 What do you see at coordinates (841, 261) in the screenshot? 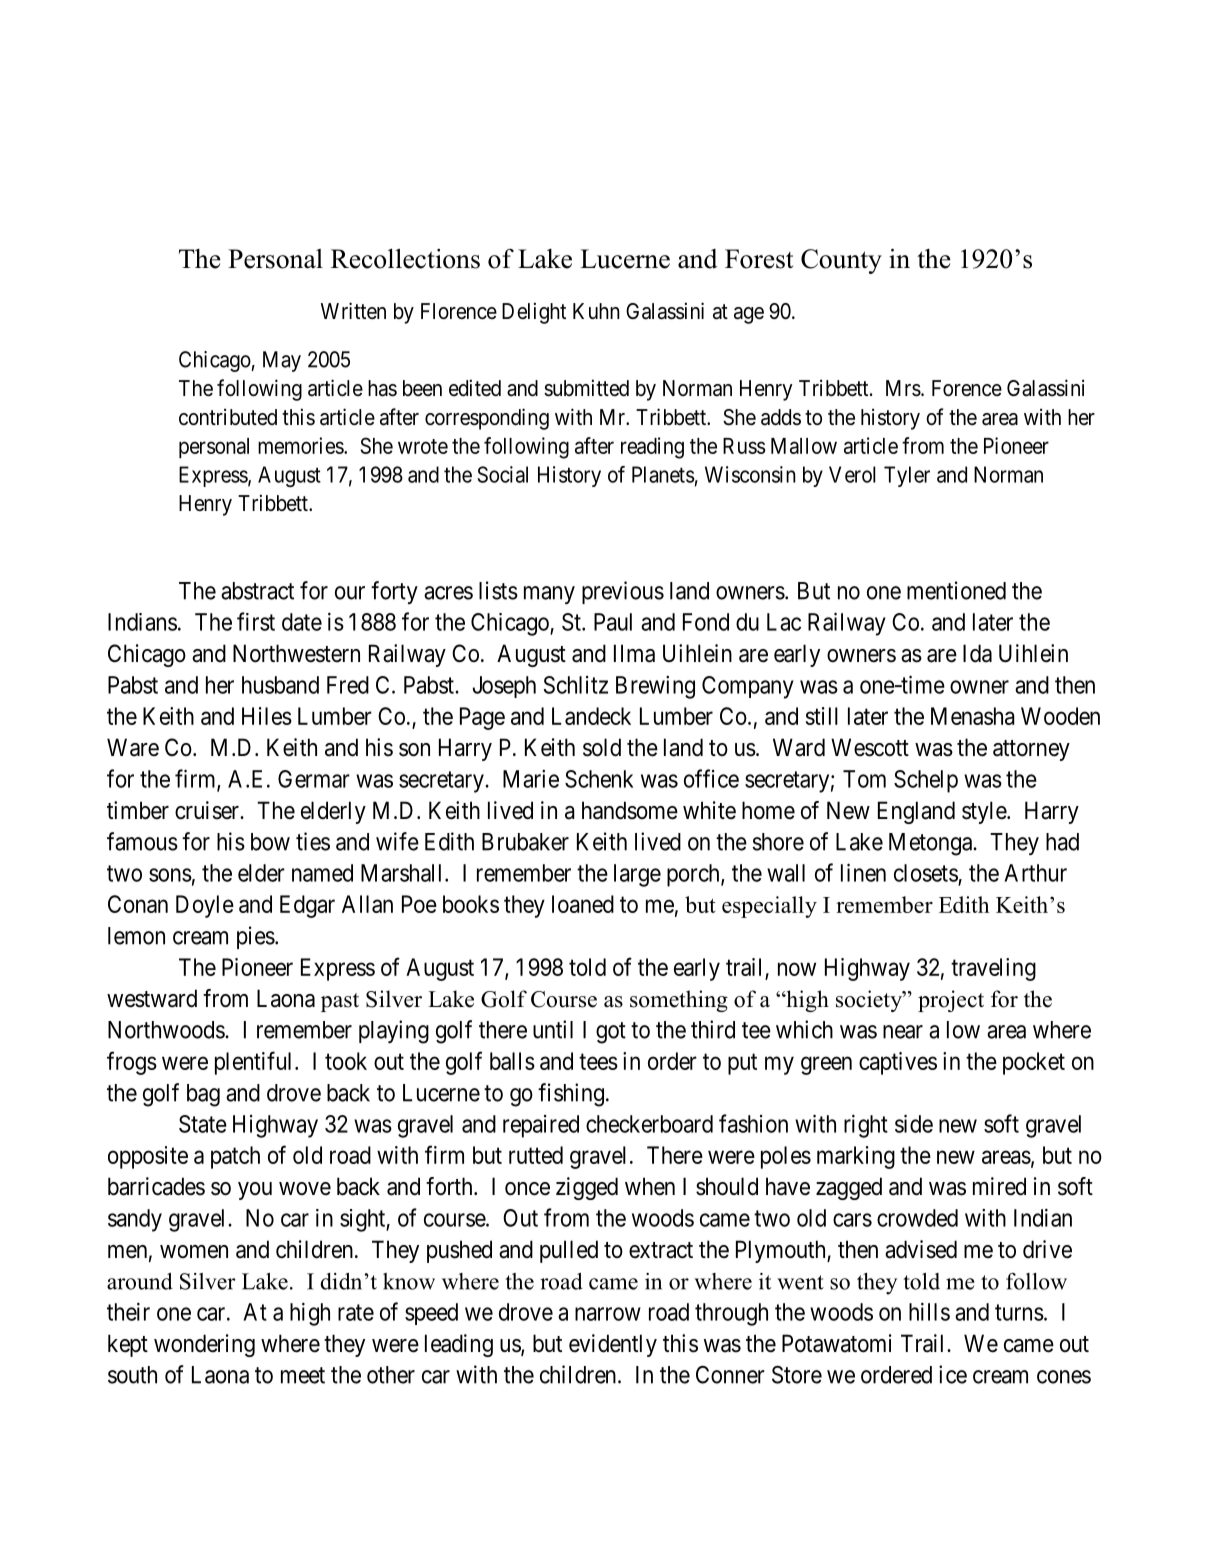
I see `County` at bounding box center [841, 261].
